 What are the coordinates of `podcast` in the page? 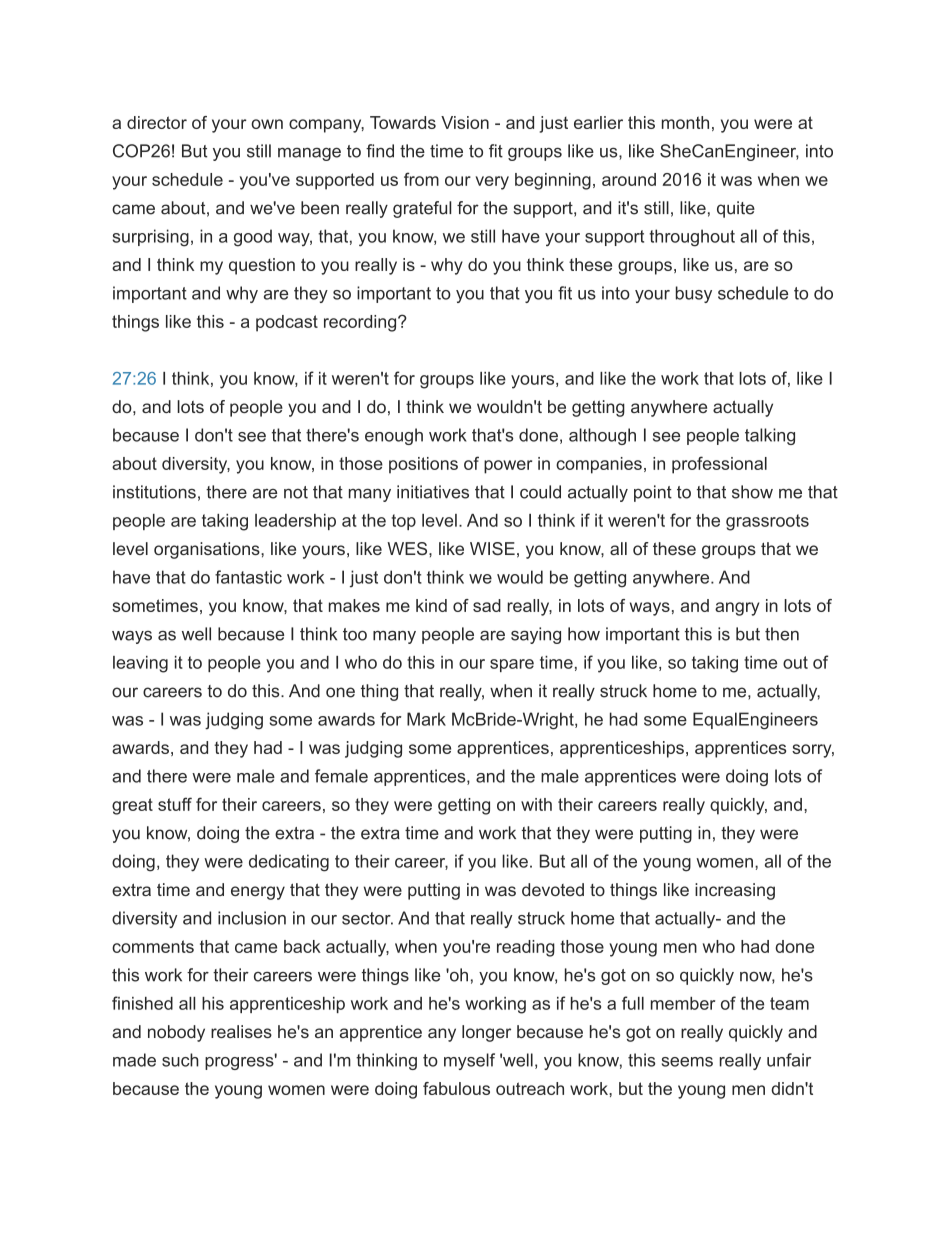 It's located at (287, 323).
